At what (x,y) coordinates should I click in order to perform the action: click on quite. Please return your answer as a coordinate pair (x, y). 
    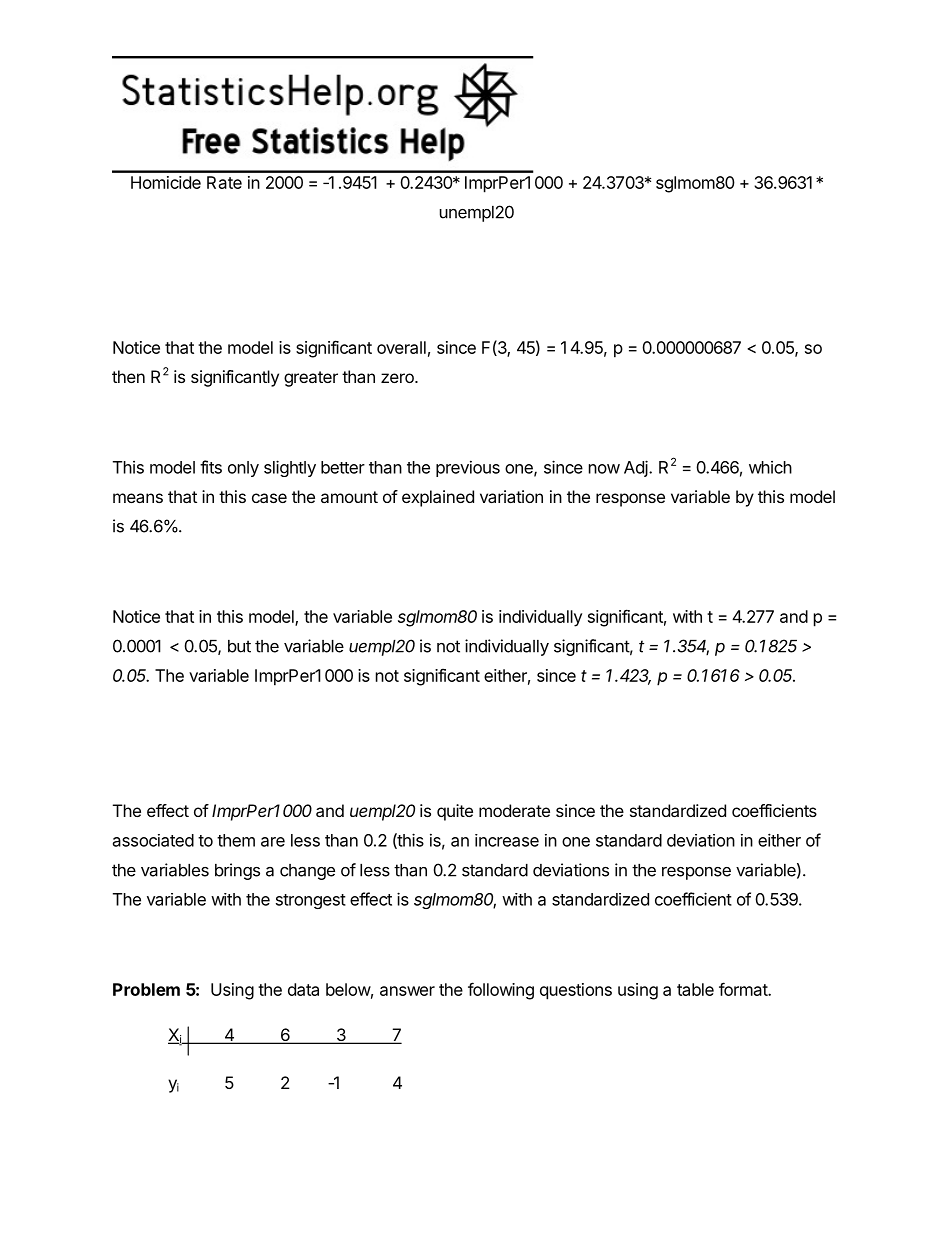
    Looking at the image, I should click on (455, 812).
